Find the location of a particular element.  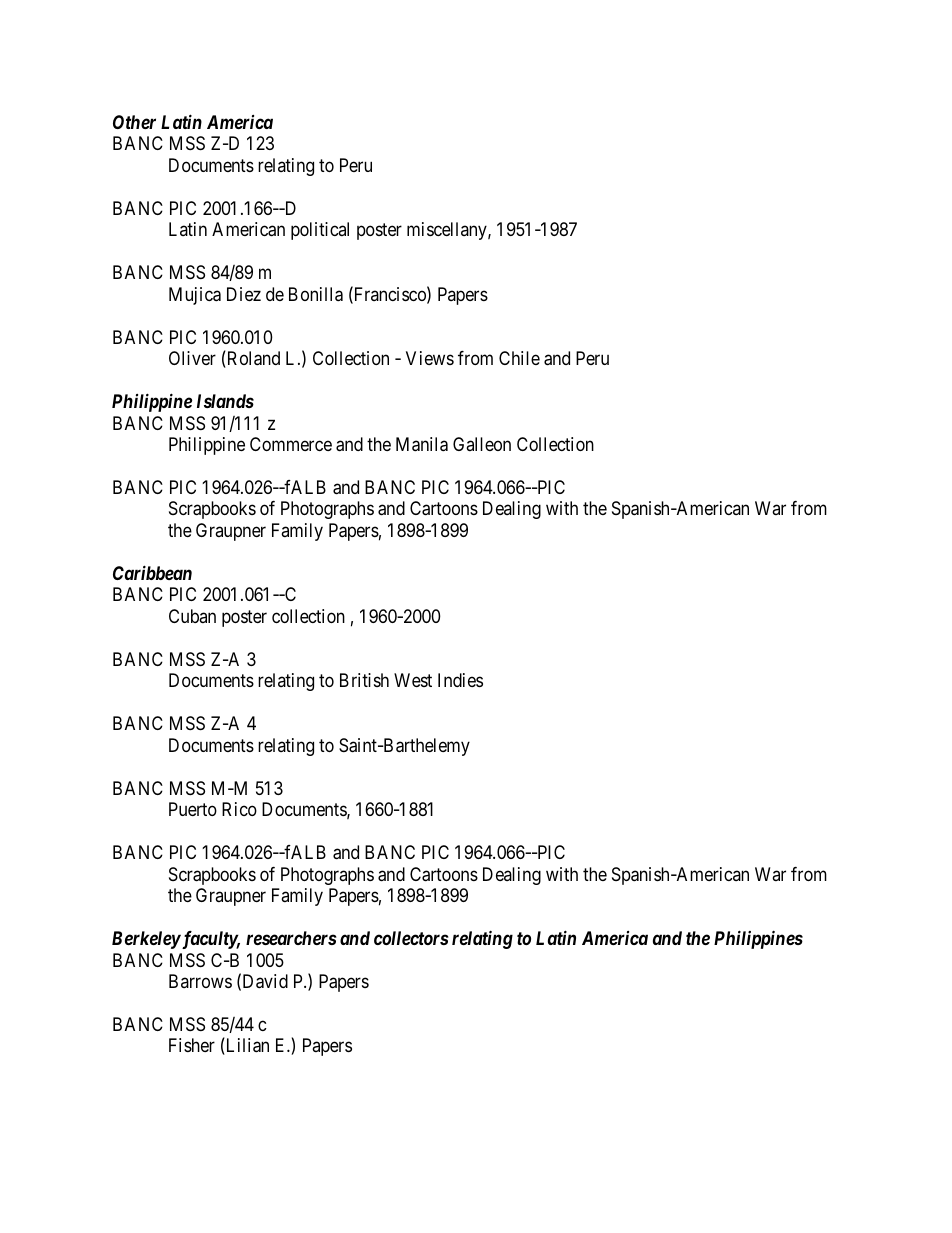

Indies is located at coordinates (460, 680).
